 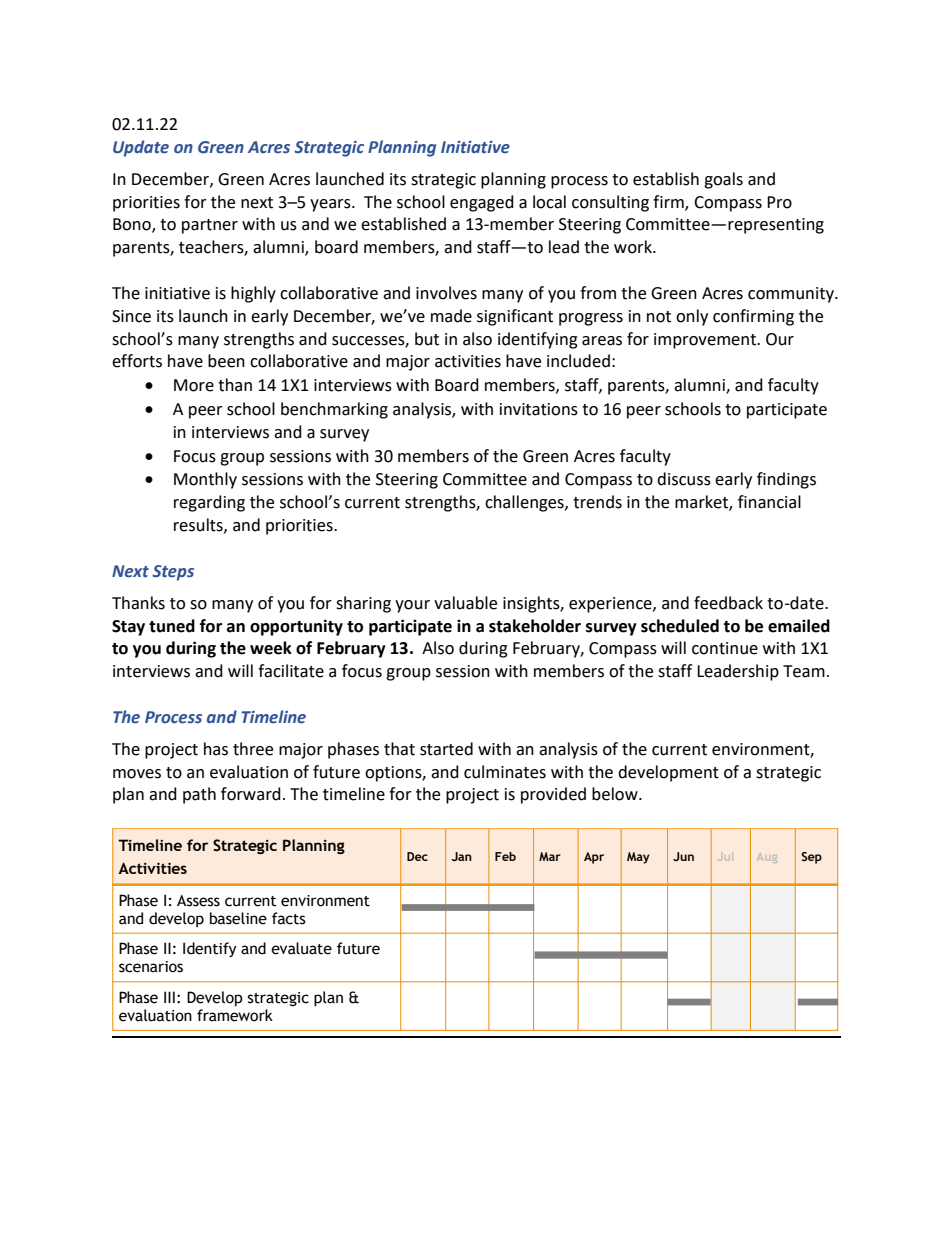 I want to click on goals, so click(x=723, y=180).
